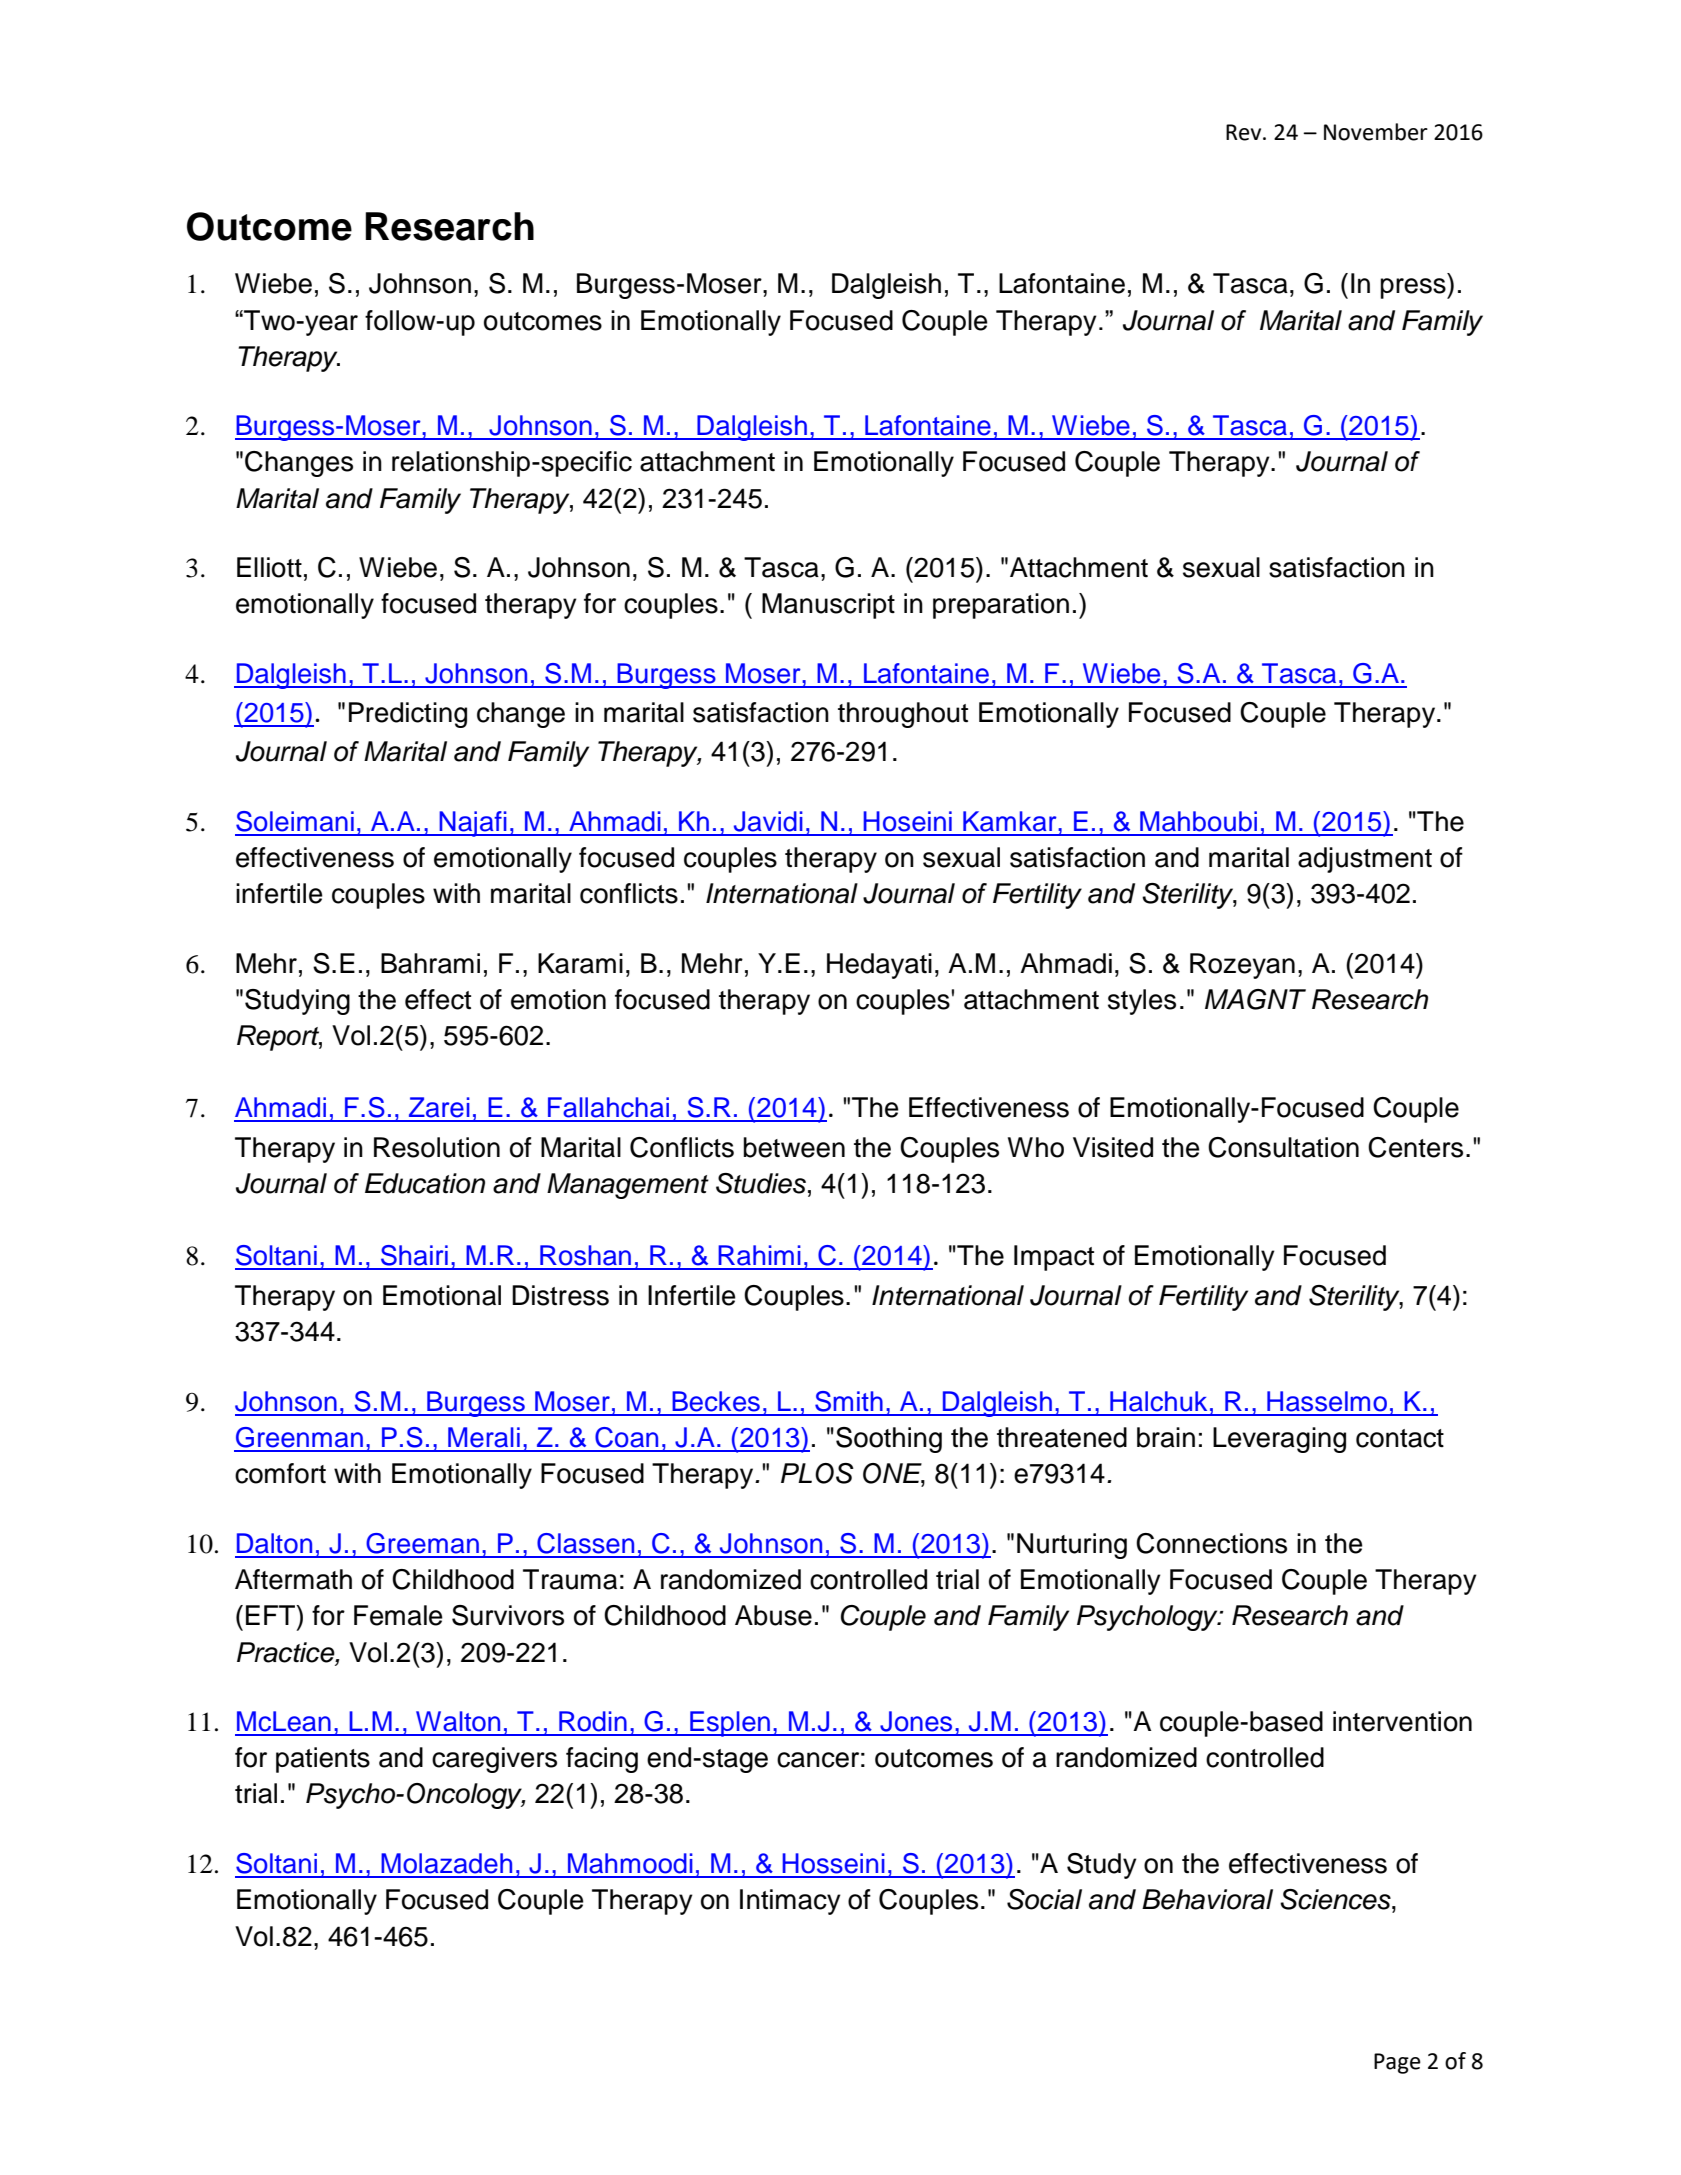 This screenshot has width=1681, height=2175. Describe the element at coordinates (1245, 132) in the screenshot. I see `Rev` at that location.
